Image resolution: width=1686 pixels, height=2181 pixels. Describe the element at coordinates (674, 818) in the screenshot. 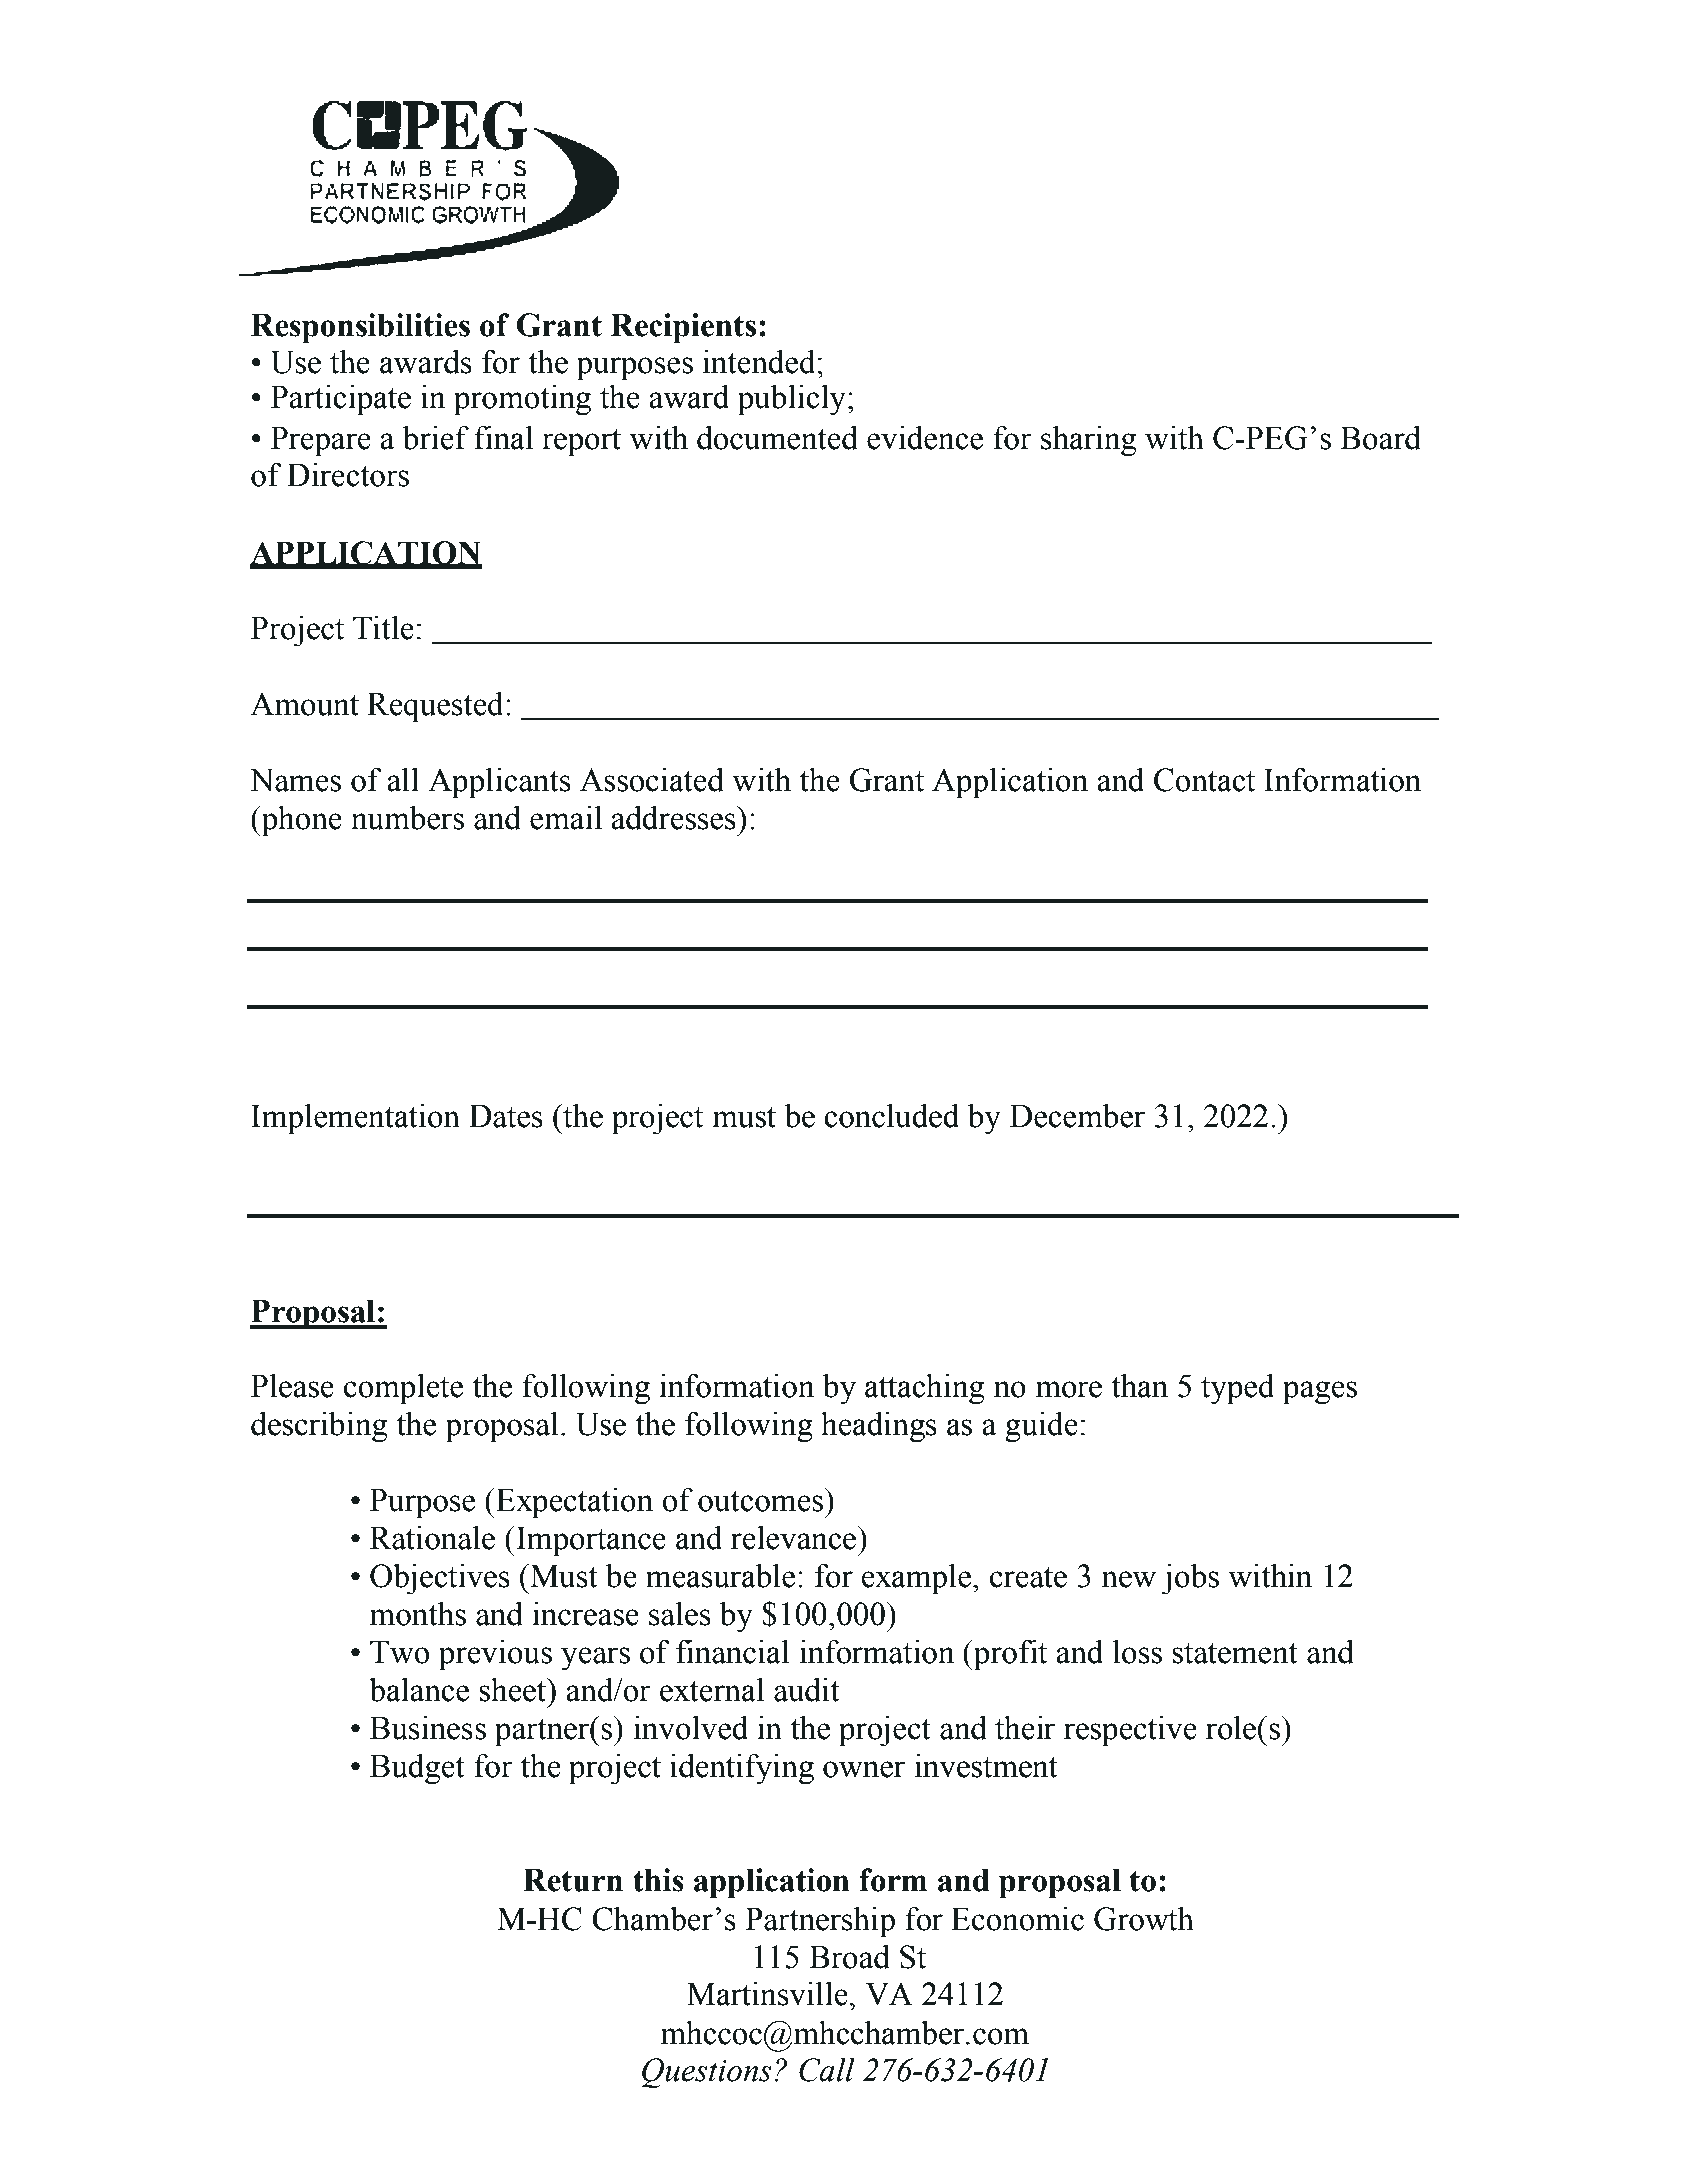

I see `addresses` at that location.
